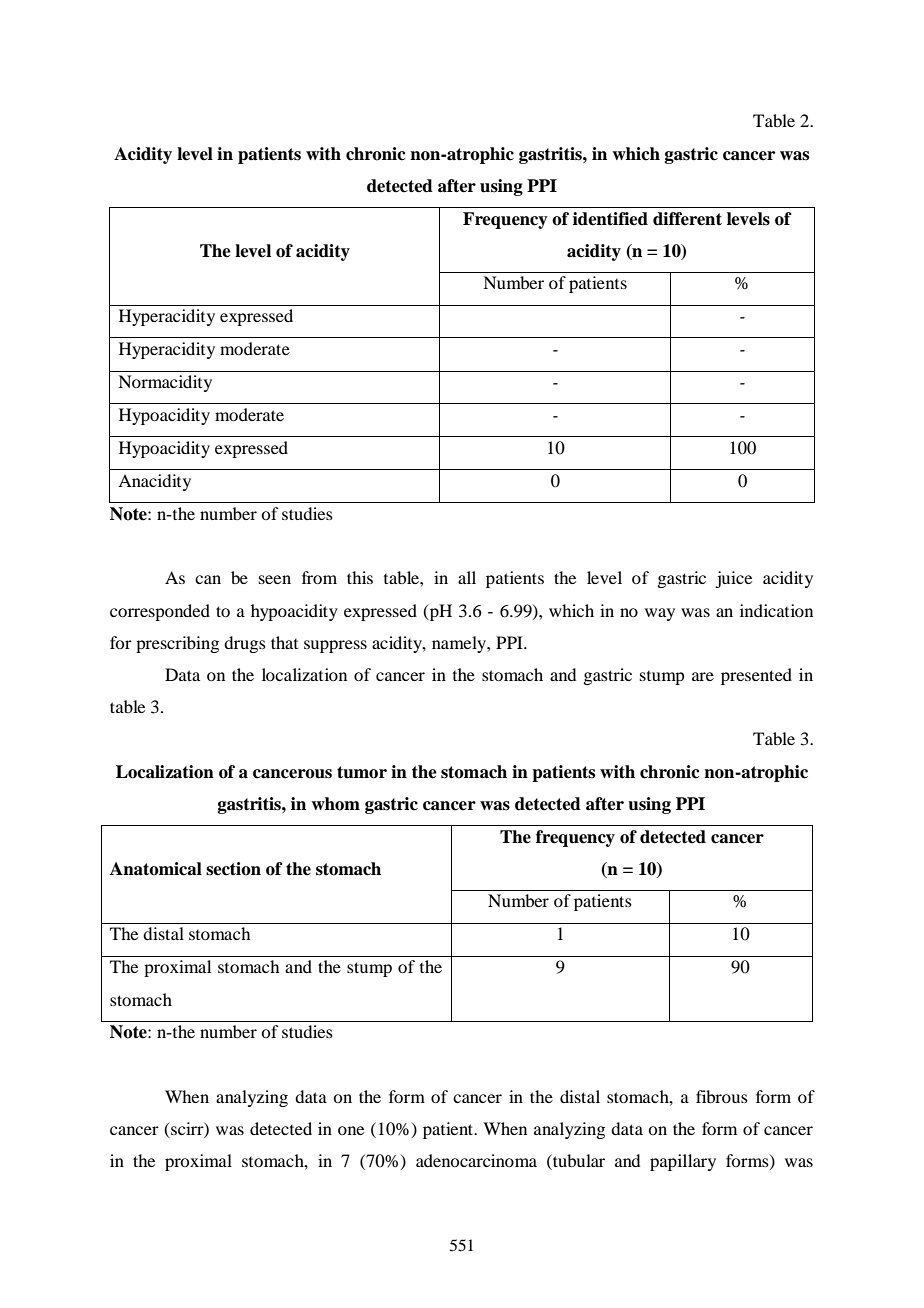  Describe the element at coordinates (733, 579) in the image. I see `juice` at that location.
